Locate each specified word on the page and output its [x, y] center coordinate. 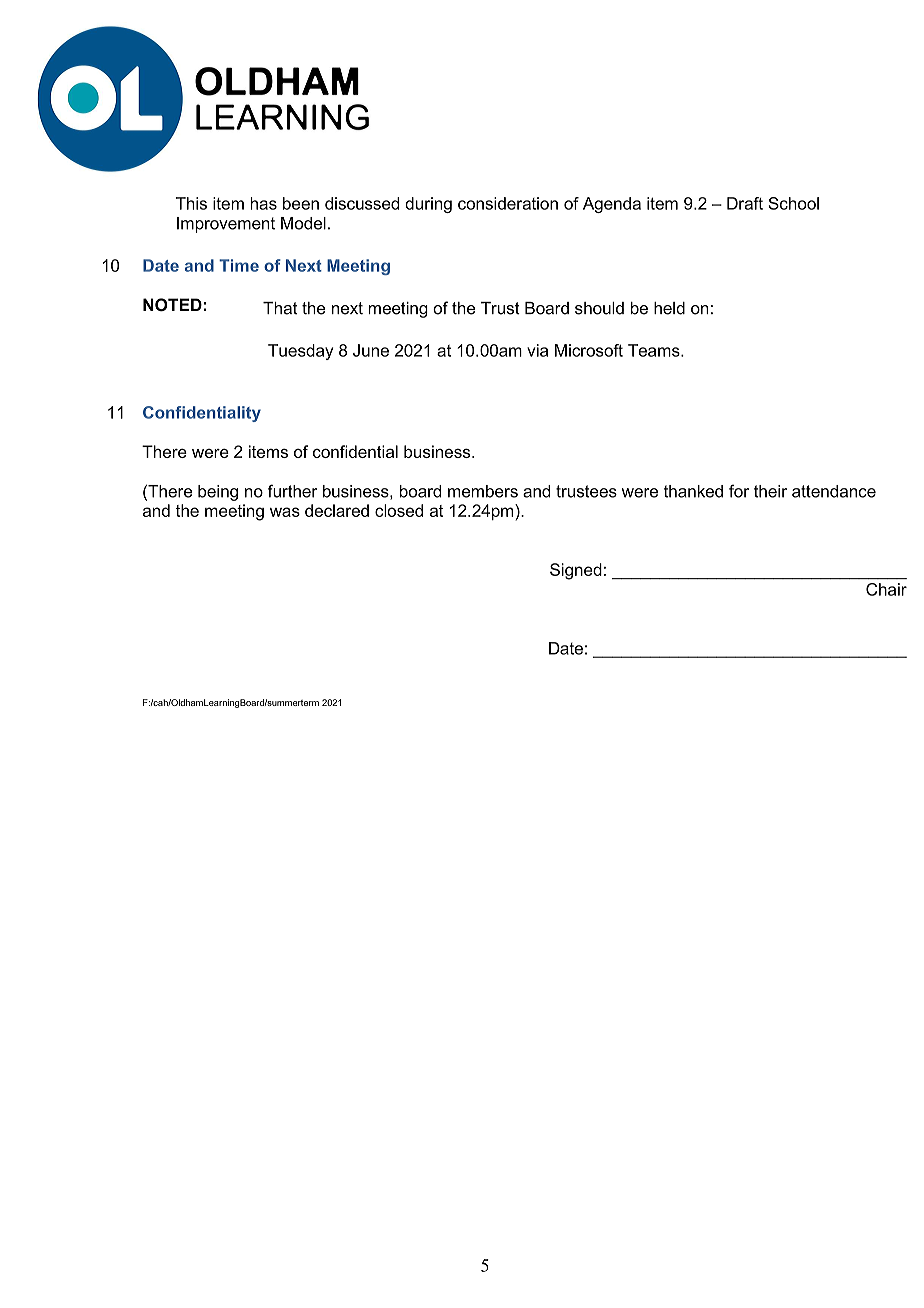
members [483, 491]
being [218, 493]
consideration [508, 203]
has [263, 203]
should [599, 308]
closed [399, 510]
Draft [745, 203]
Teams [655, 350]
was [285, 512]
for [739, 491]
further [292, 491]
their [770, 491]
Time [239, 265]
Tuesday [300, 352]
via [537, 350]
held [669, 308]
